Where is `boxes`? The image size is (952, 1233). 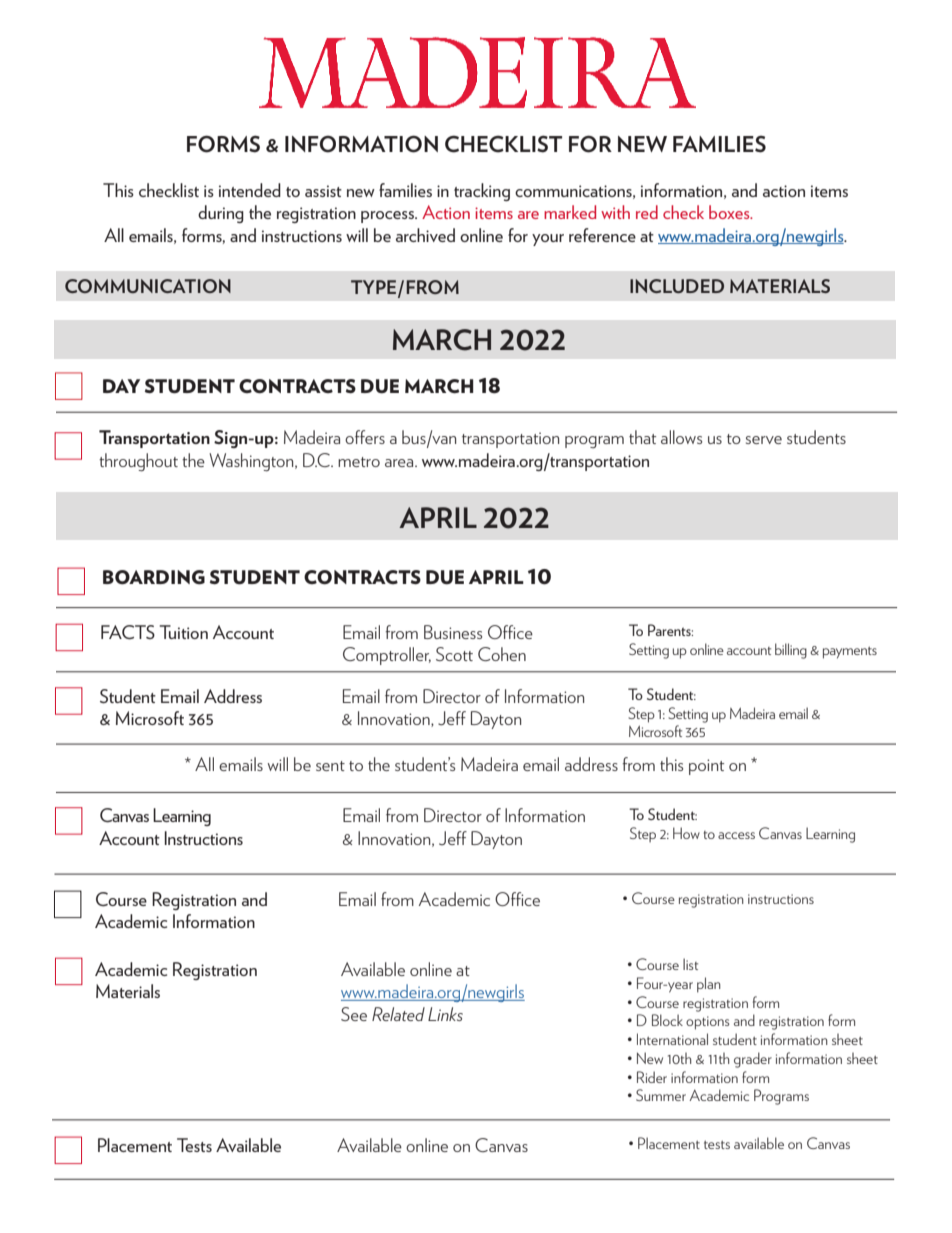 boxes is located at coordinates (730, 212).
